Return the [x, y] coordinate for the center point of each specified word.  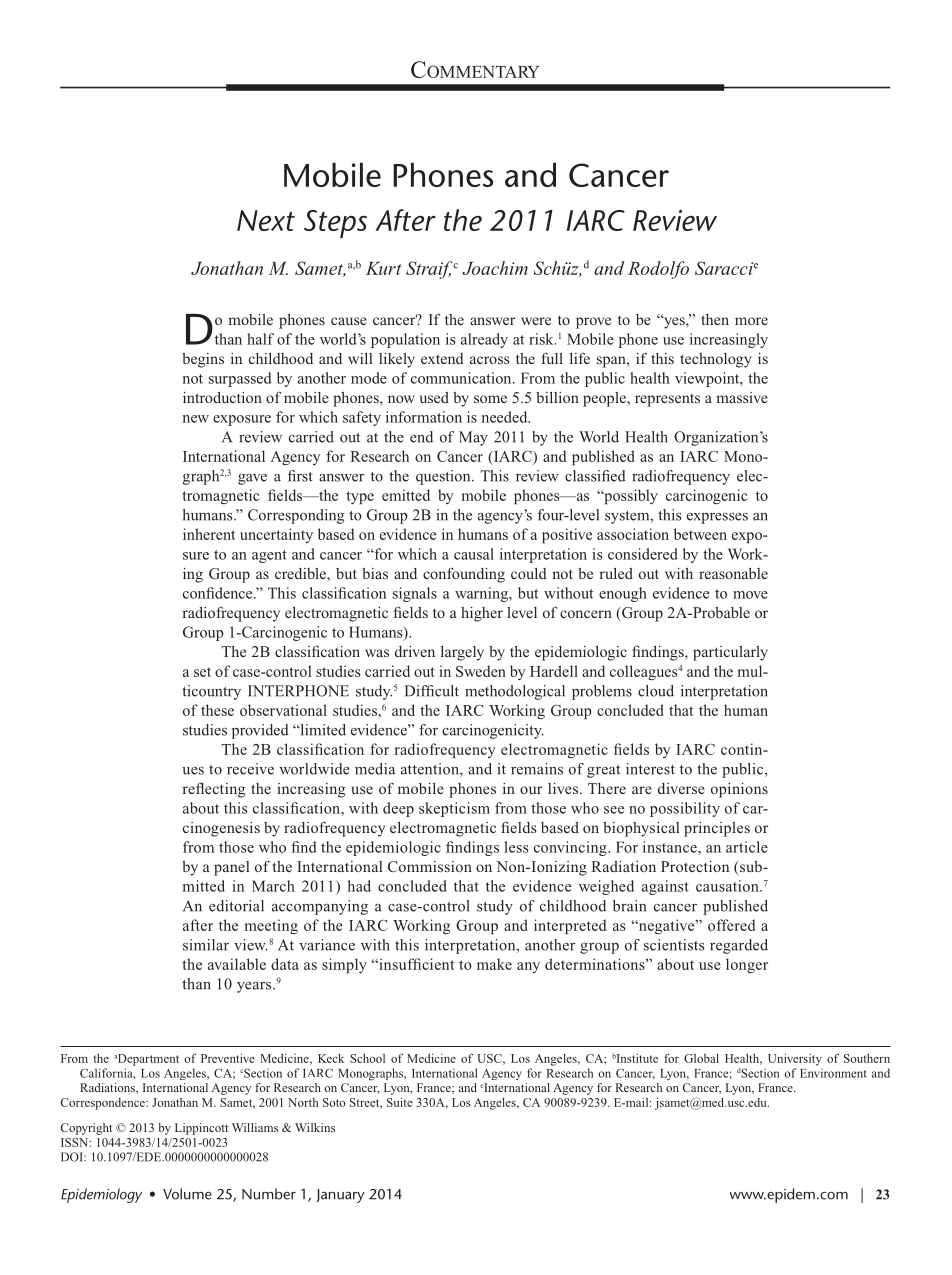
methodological [515, 692]
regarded [739, 946]
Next [266, 220]
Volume [187, 1194]
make [494, 964]
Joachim [495, 268]
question [444, 477]
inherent [209, 534]
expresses [717, 518]
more [751, 321]
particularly [730, 653]
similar [206, 945]
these [217, 710]
